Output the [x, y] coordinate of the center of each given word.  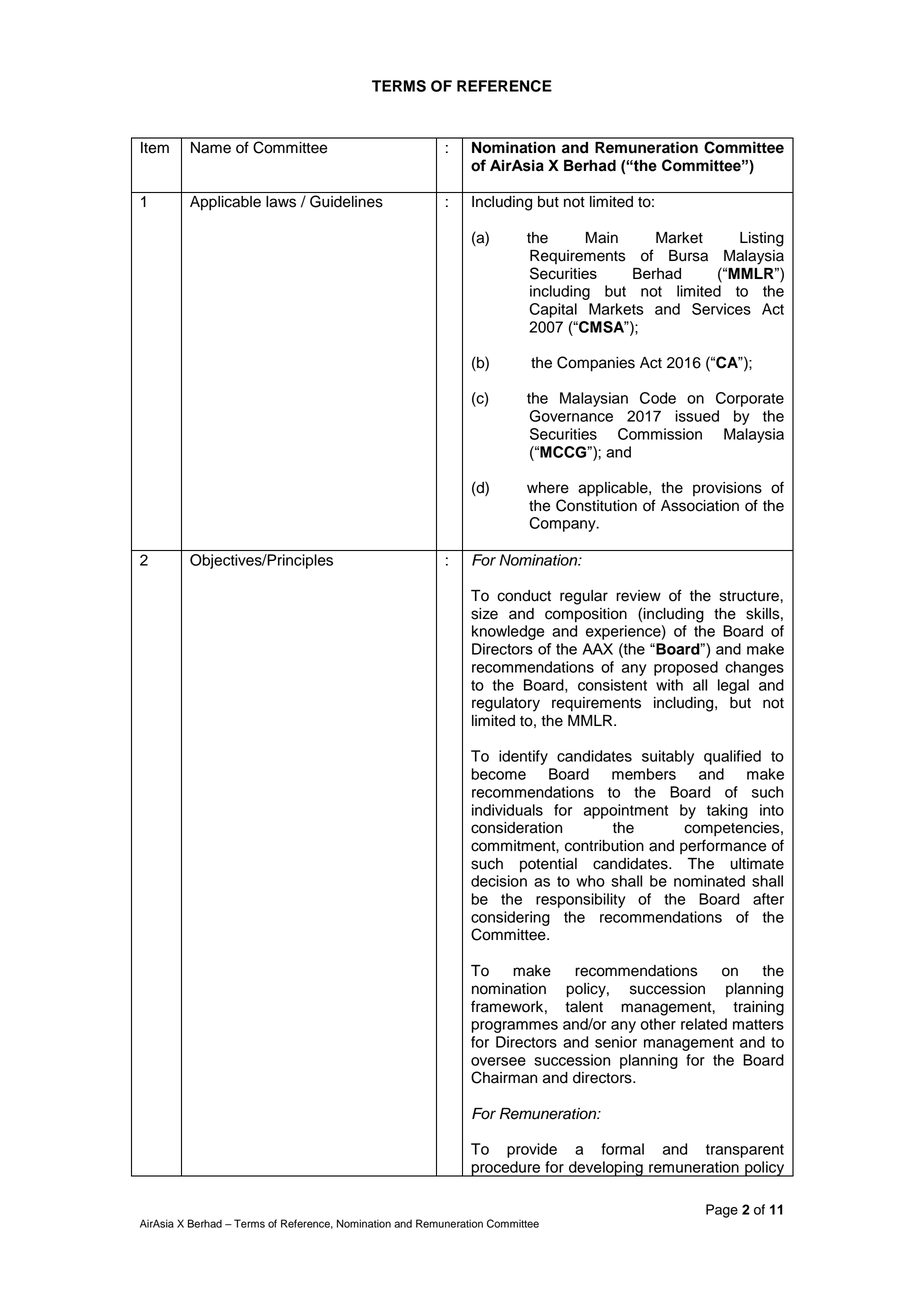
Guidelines [346, 201]
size [484, 614]
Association [700, 506]
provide [532, 1150]
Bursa [688, 256]
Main [602, 238]
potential [548, 865]
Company [563, 524]
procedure [505, 1169]
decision [499, 881]
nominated [709, 881]
